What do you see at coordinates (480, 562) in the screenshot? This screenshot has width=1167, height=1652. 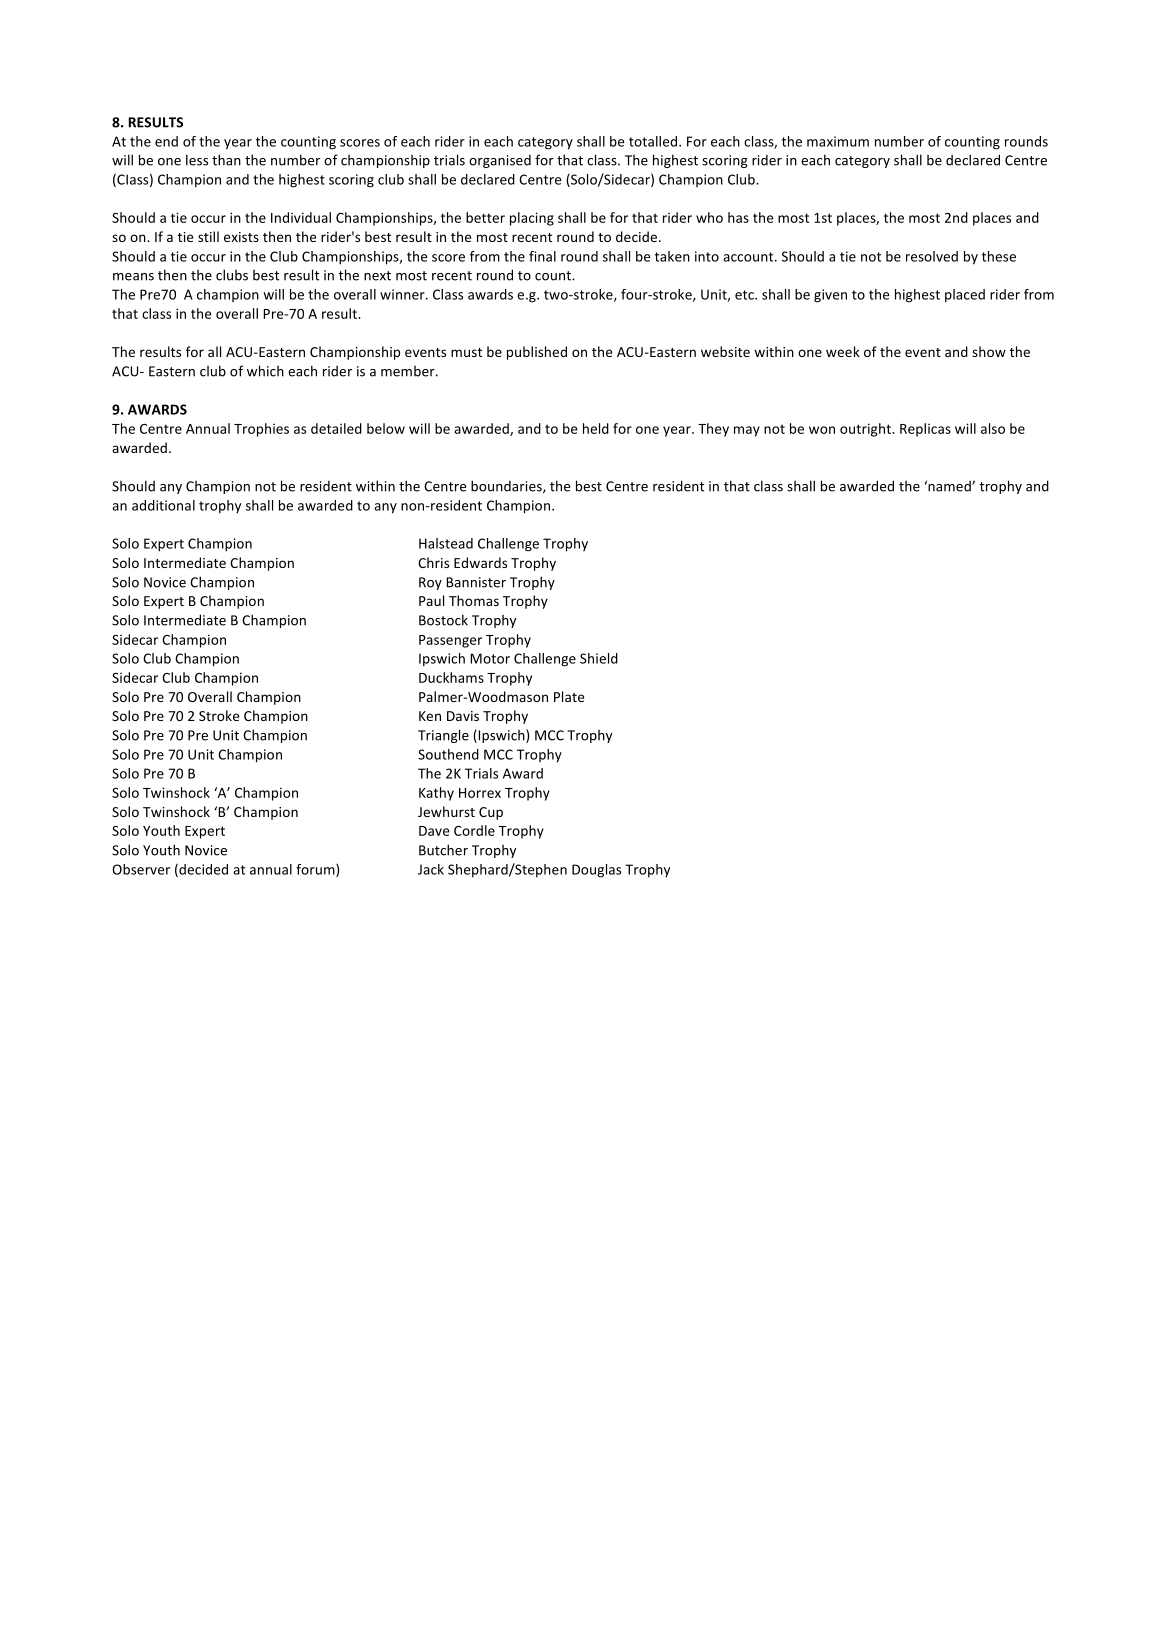 I see `Edwards` at bounding box center [480, 562].
